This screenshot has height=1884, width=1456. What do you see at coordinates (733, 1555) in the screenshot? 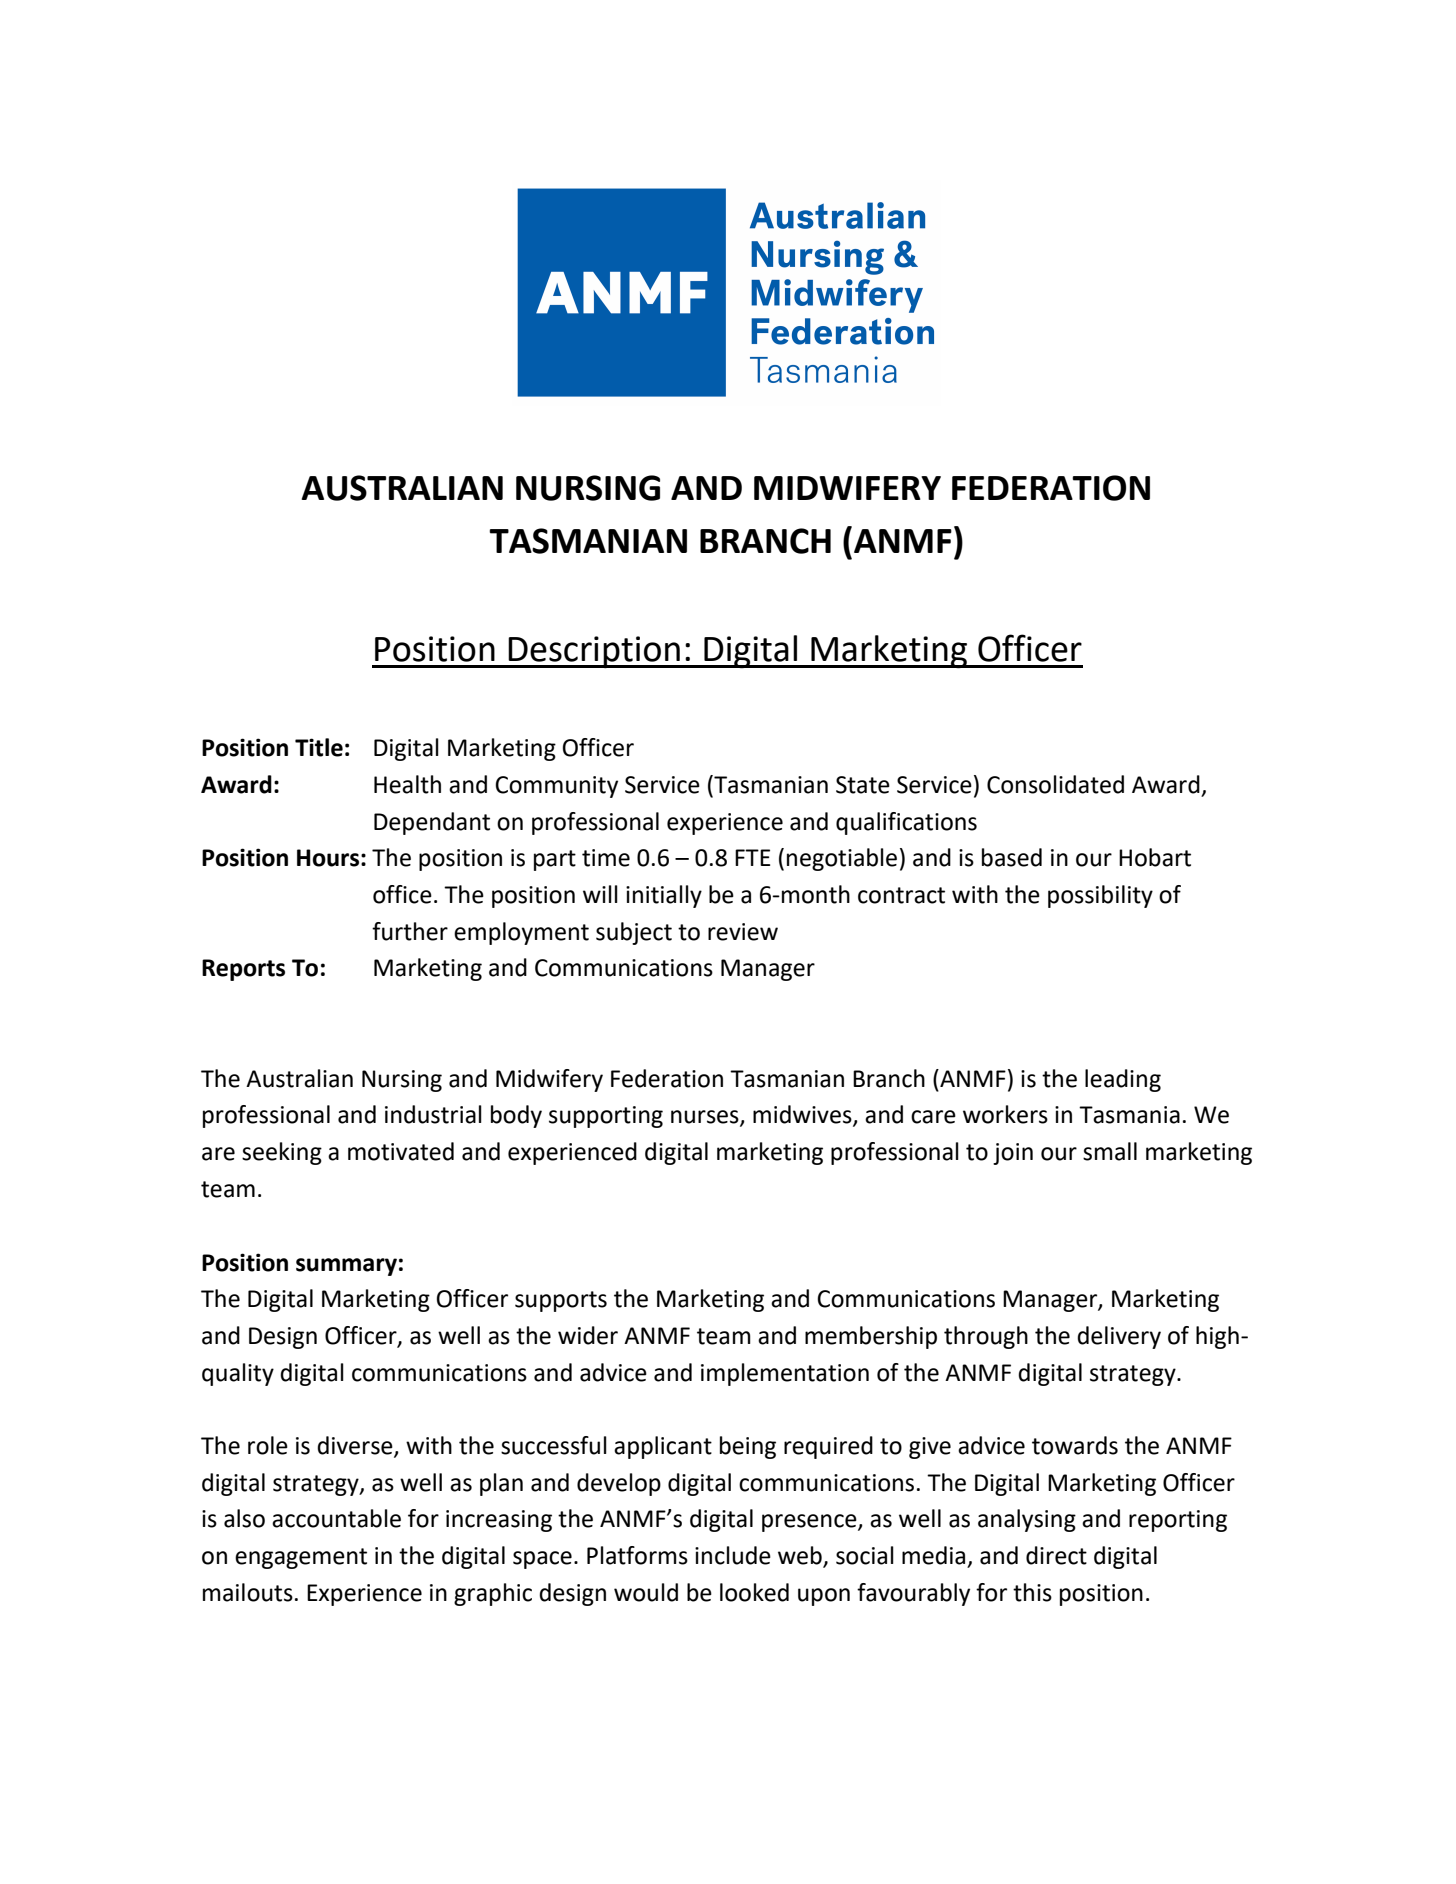
I see `include` at bounding box center [733, 1555].
